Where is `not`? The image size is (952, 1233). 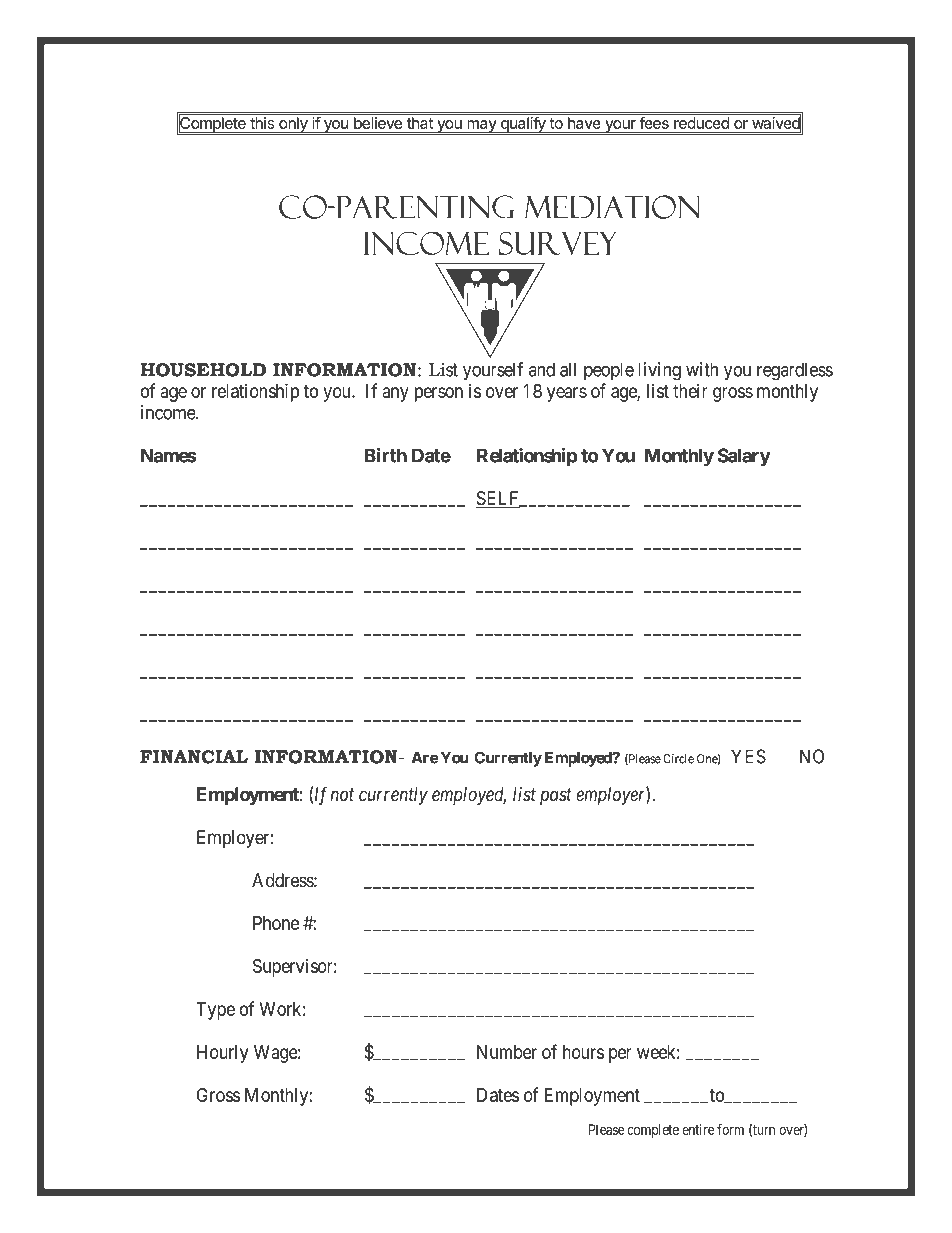 not is located at coordinates (342, 795).
